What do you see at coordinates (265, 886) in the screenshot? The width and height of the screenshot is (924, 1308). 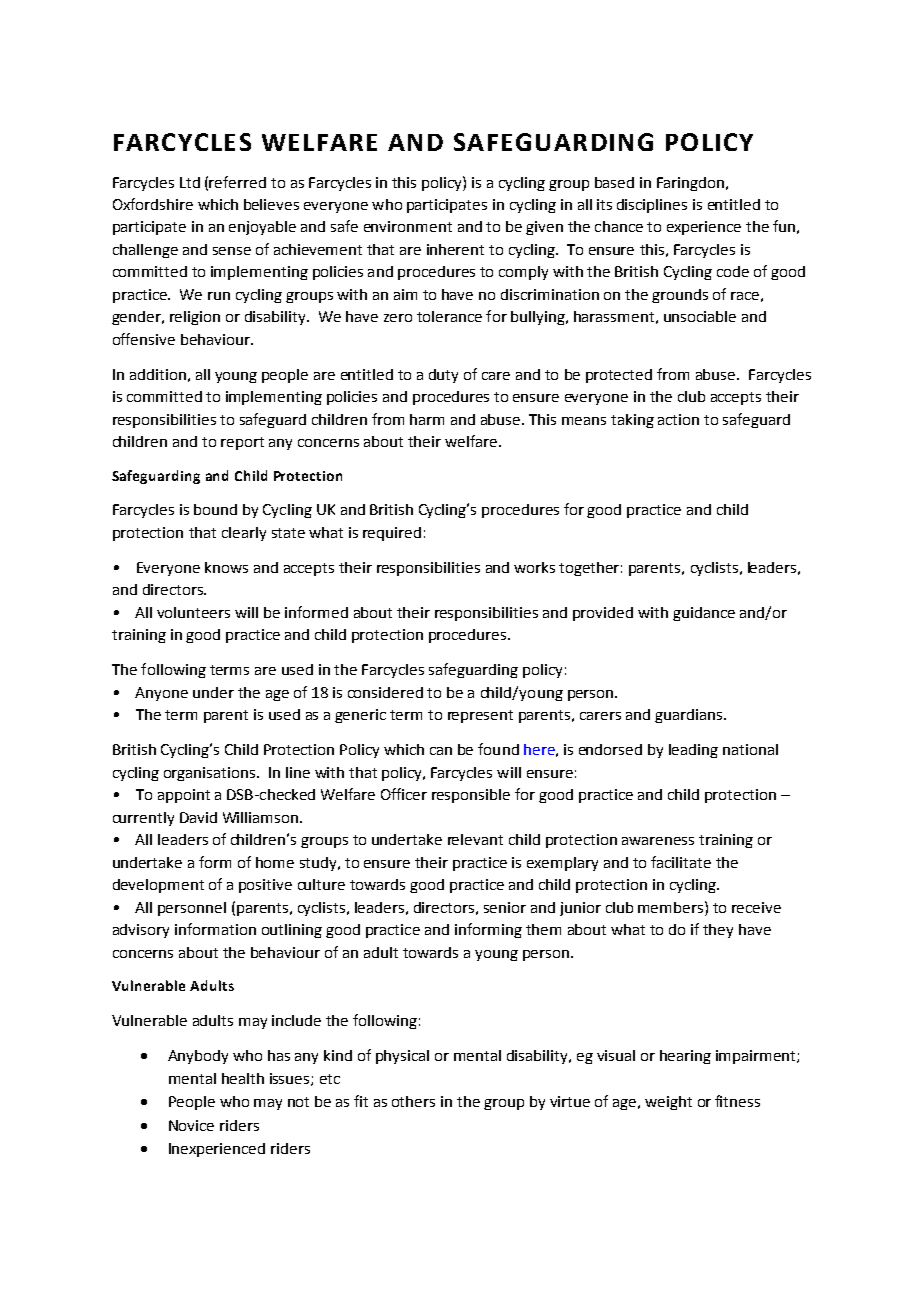 I see `positive` at bounding box center [265, 886].
